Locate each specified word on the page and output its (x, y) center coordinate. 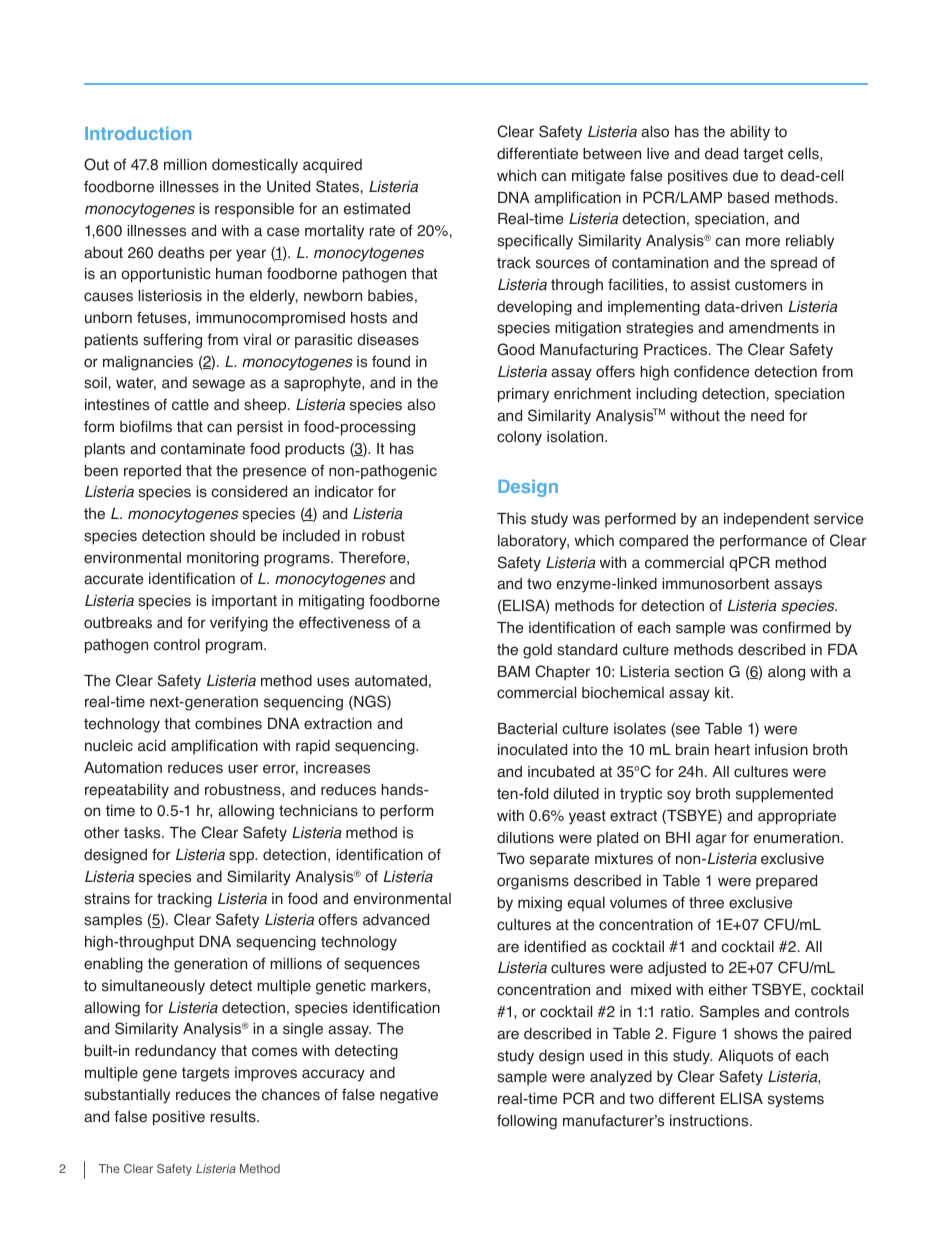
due (745, 176)
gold (537, 651)
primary (523, 395)
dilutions (525, 838)
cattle (190, 405)
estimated (377, 209)
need (767, 416)
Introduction (138, 133)
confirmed (796, 627)
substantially (127, 1096)
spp (243, 857)
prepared (786, 882)
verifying (239, 624)
